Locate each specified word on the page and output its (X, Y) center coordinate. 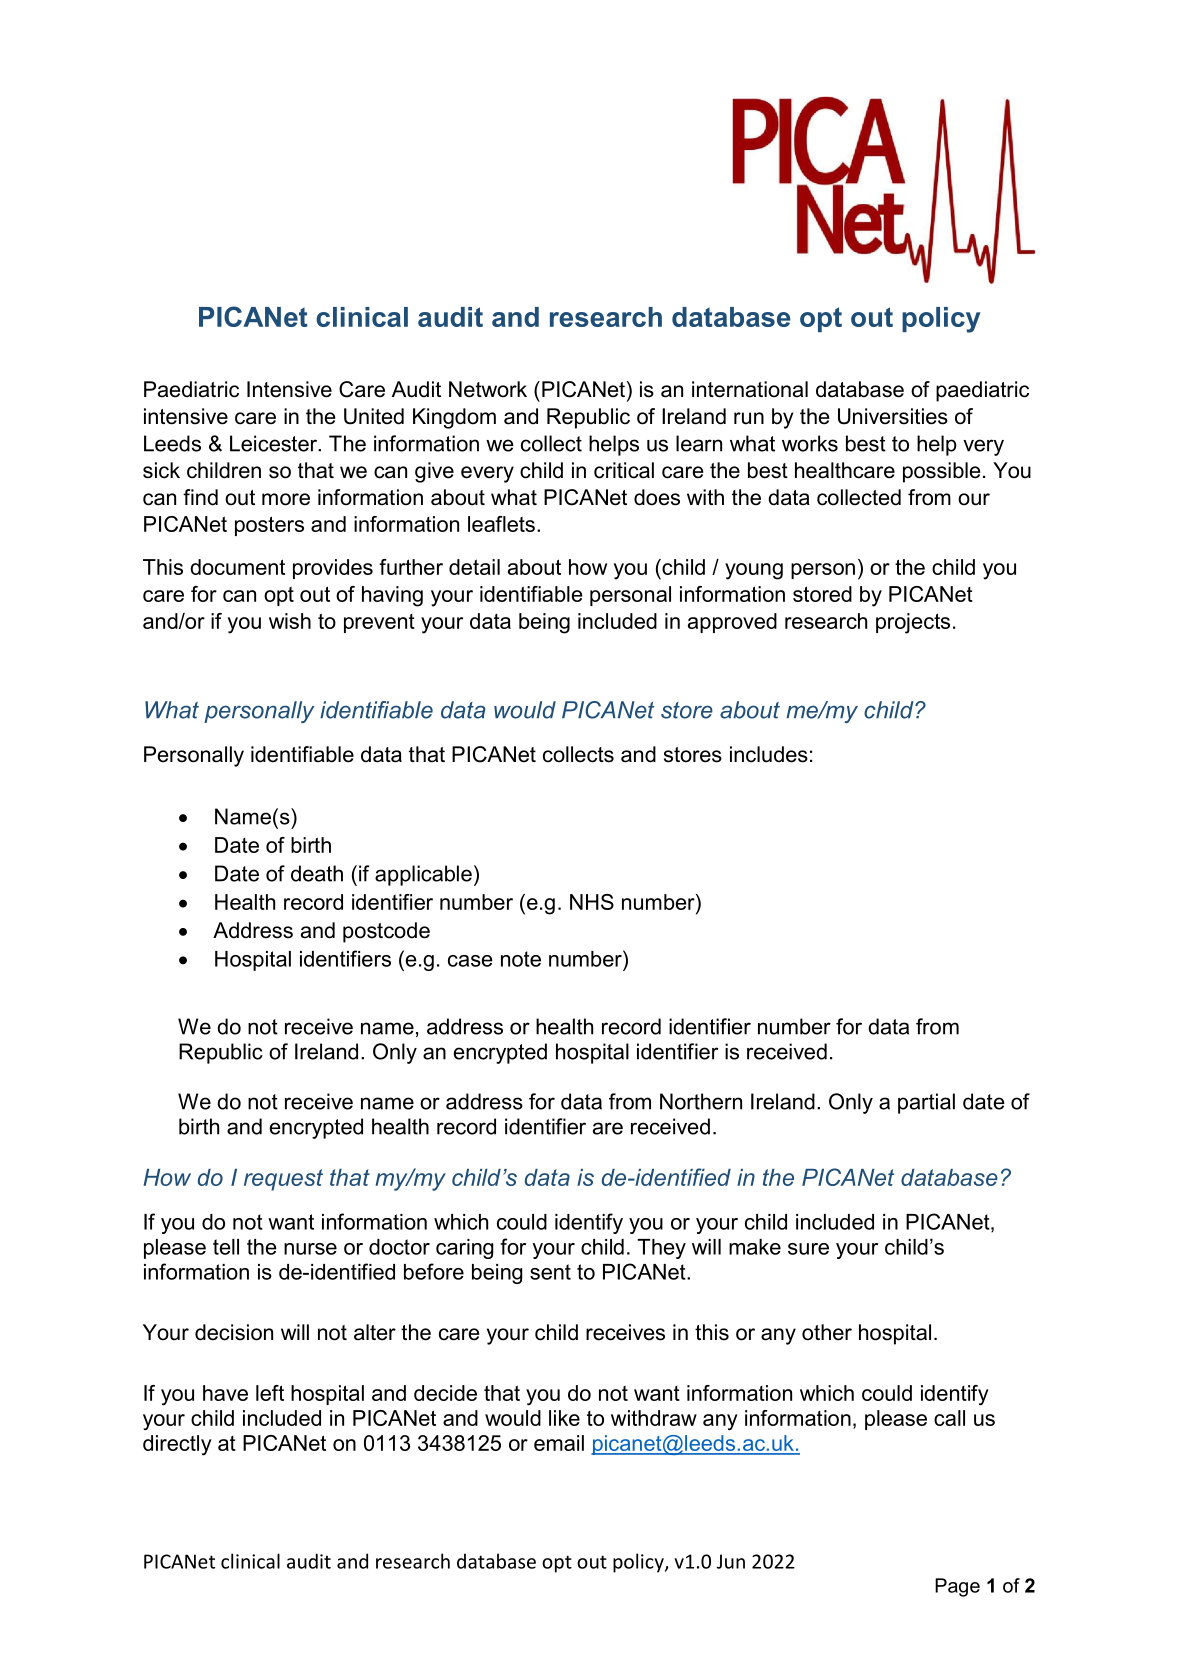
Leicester (275, 443)
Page (957, 1587)
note (521, 959)
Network (488, 389)
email (559, 1443)
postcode (386, 932)
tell (226, 1247)
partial (926, 1103)
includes (769, 754)
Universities (893, 416)
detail (474, 567)
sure (808, 1249)
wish (290, 621)
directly (177, 1445)
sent (550, 1272)
